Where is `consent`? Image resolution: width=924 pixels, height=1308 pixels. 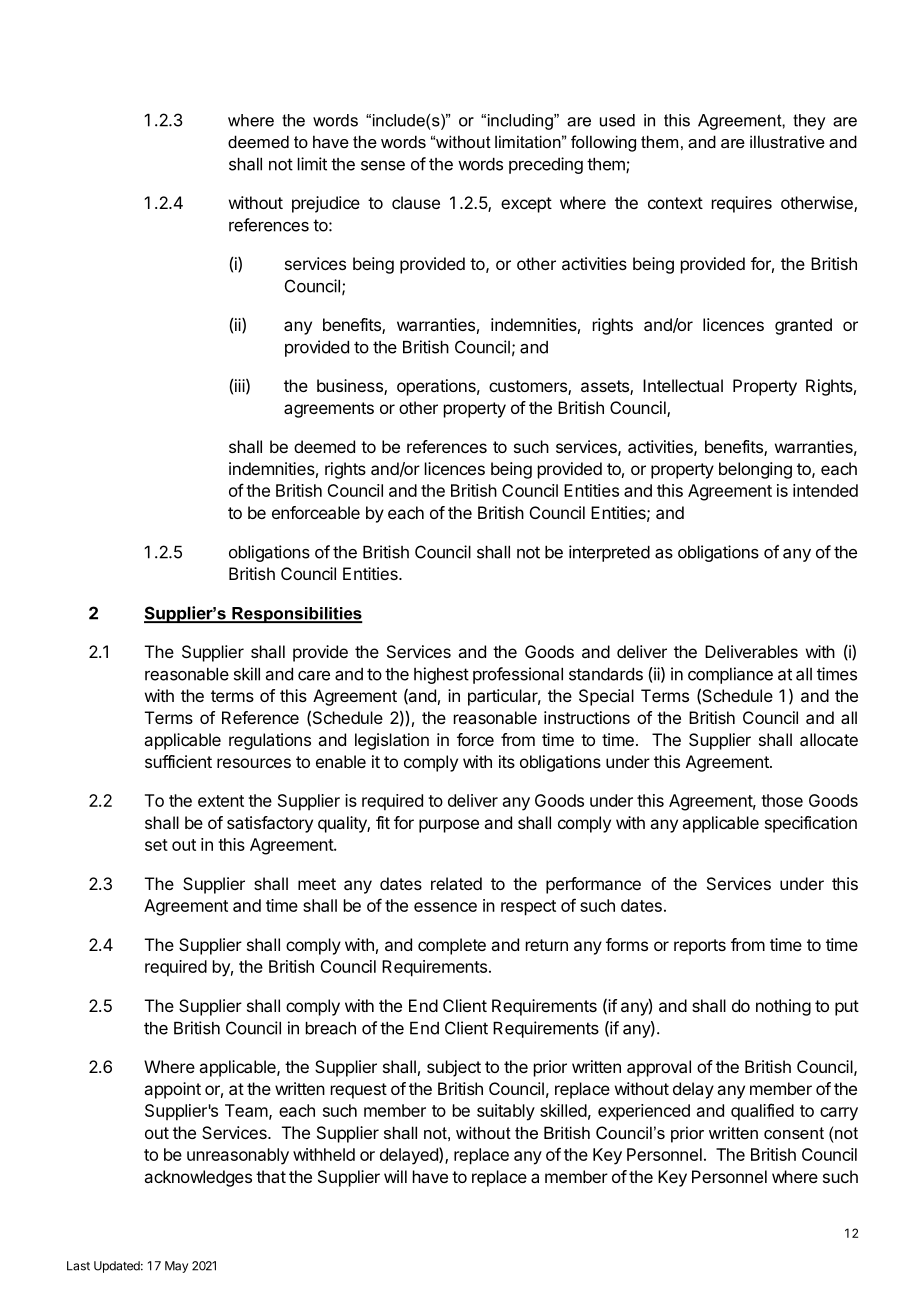
consent is located at coordinates (794, 1133).
